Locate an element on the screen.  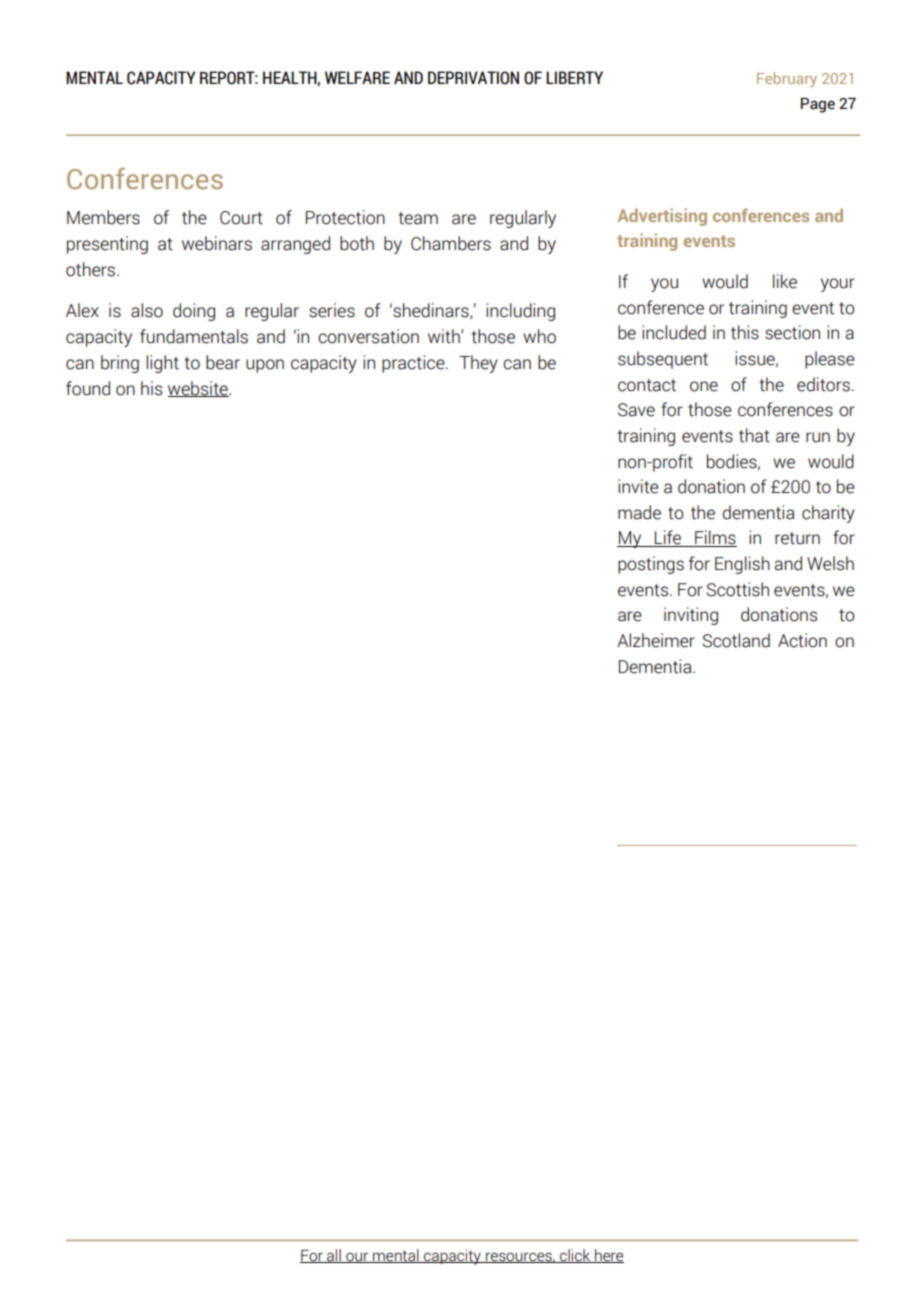
this is located at coordinates (745, 332).
